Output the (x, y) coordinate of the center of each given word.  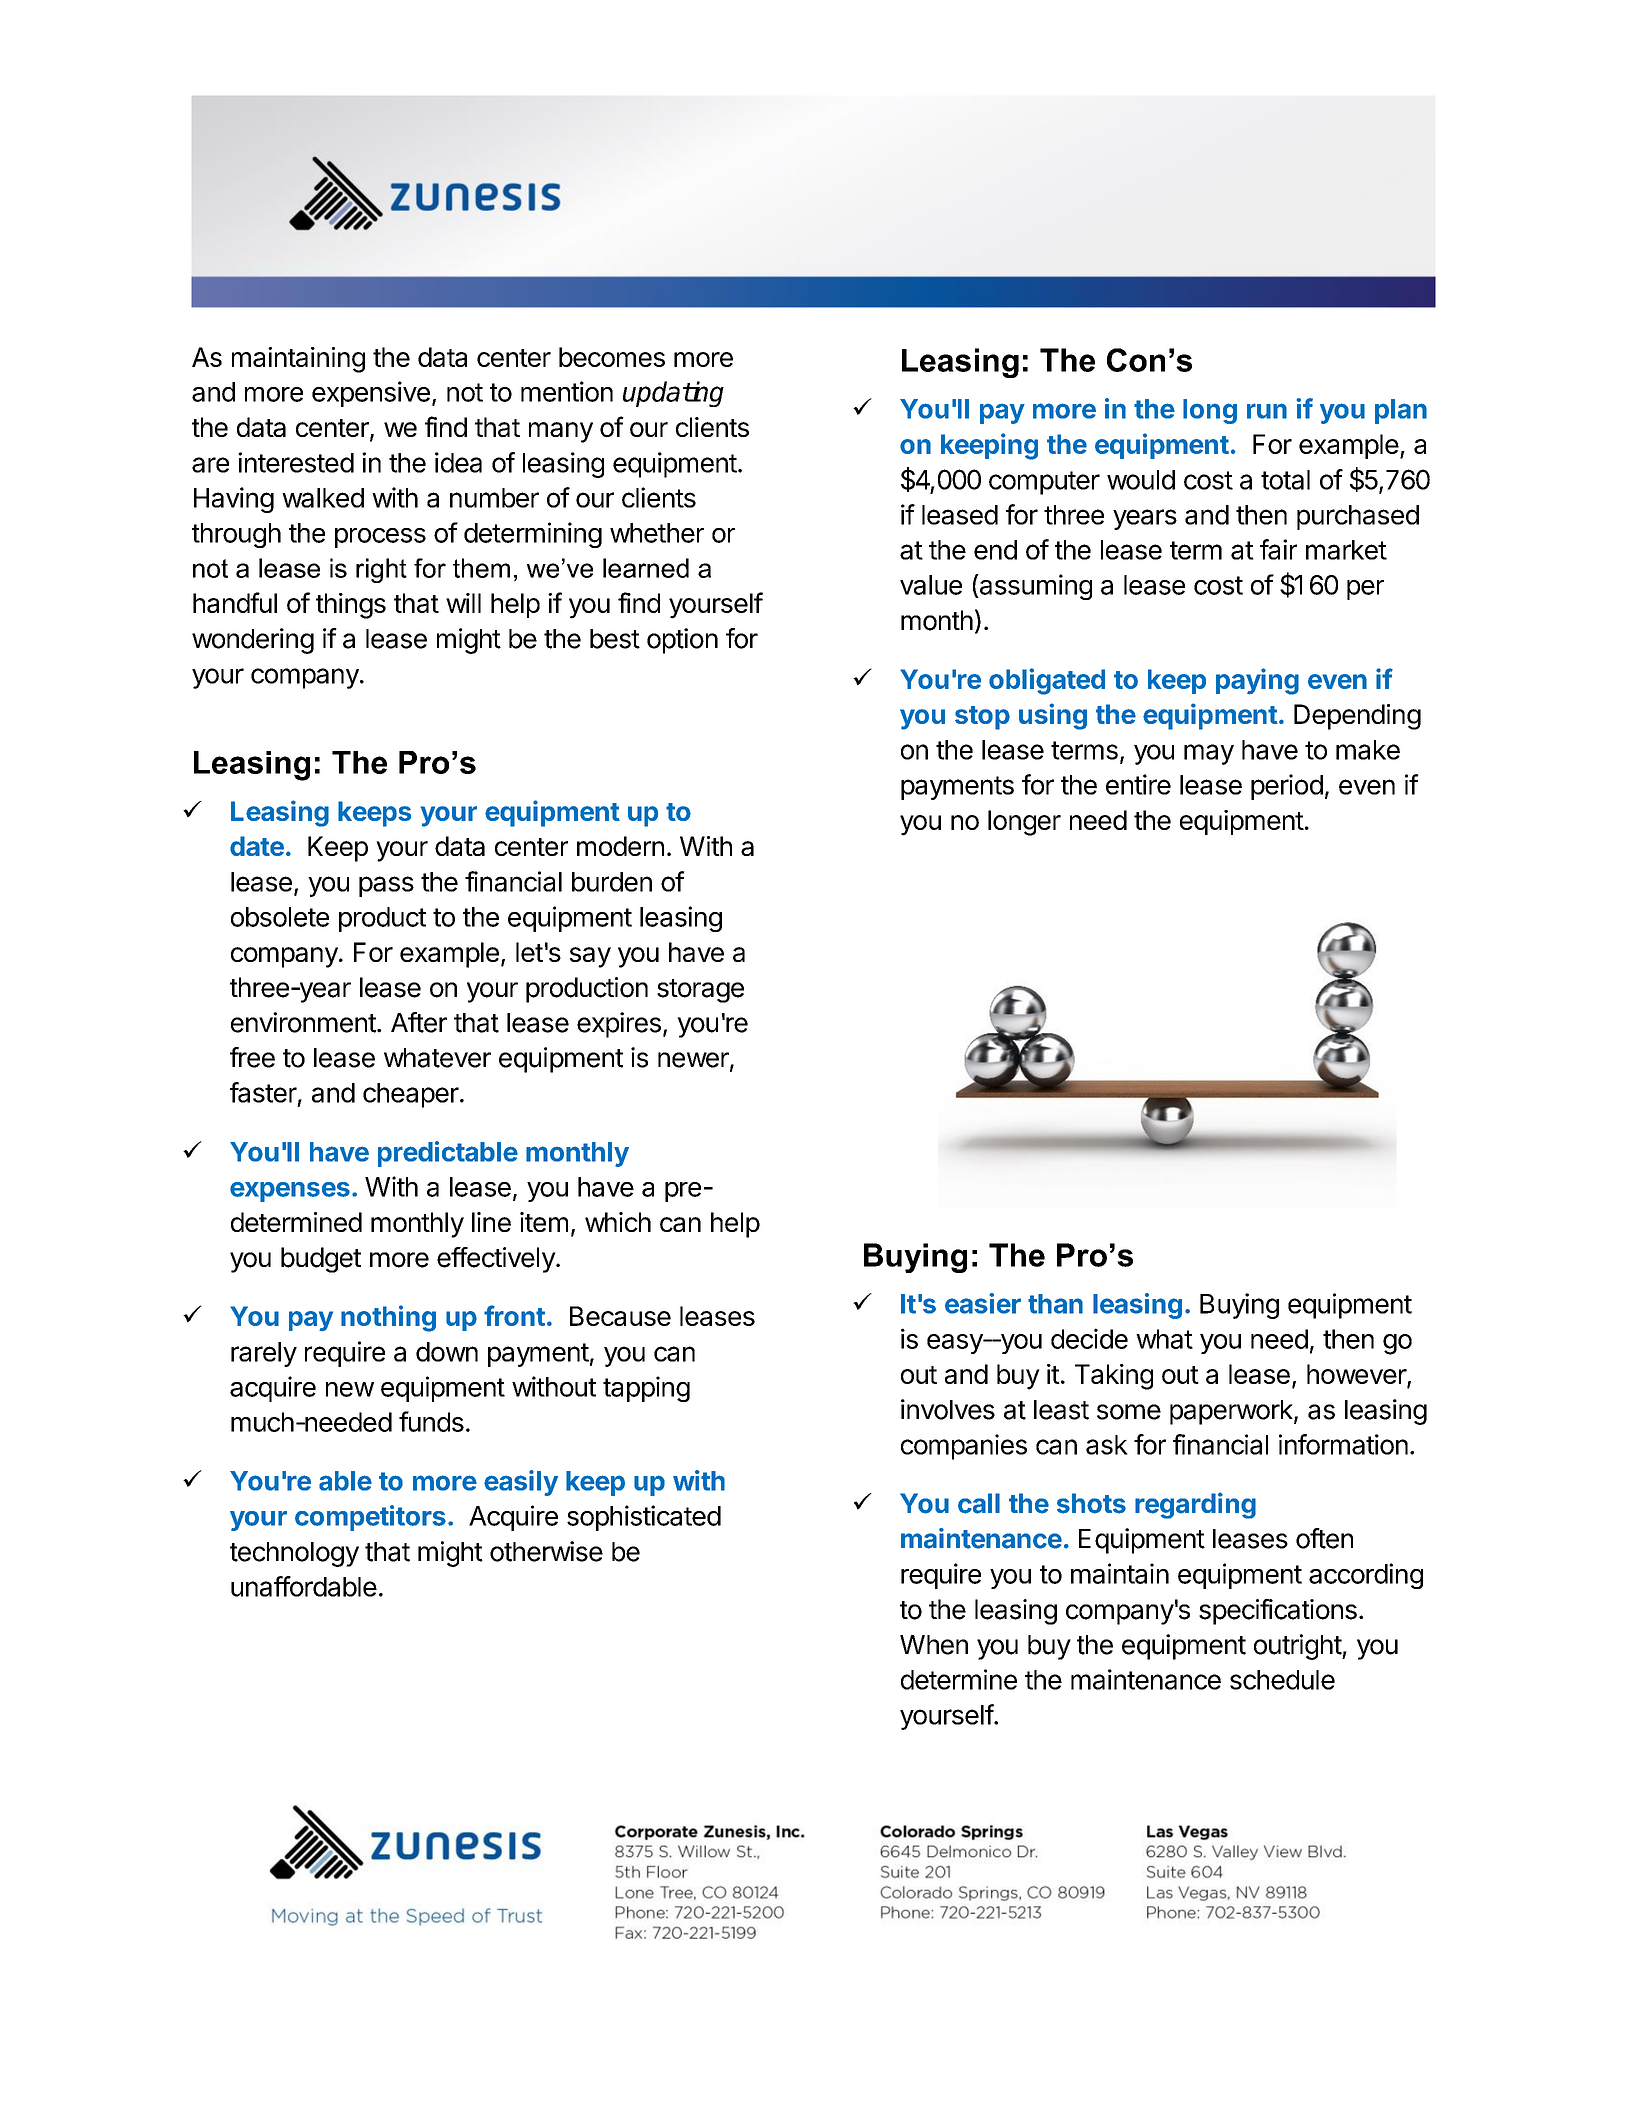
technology (294, 1554)
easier (983, 1303)
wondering (253, 641)
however (1357, 1375)
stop (982, 718)
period (1287, 787)
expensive (371, 394)
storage (700, 991)
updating (673, 394)
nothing (388, 1318)
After (419, 1022)
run (1267, 411)
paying (1257, 681)
